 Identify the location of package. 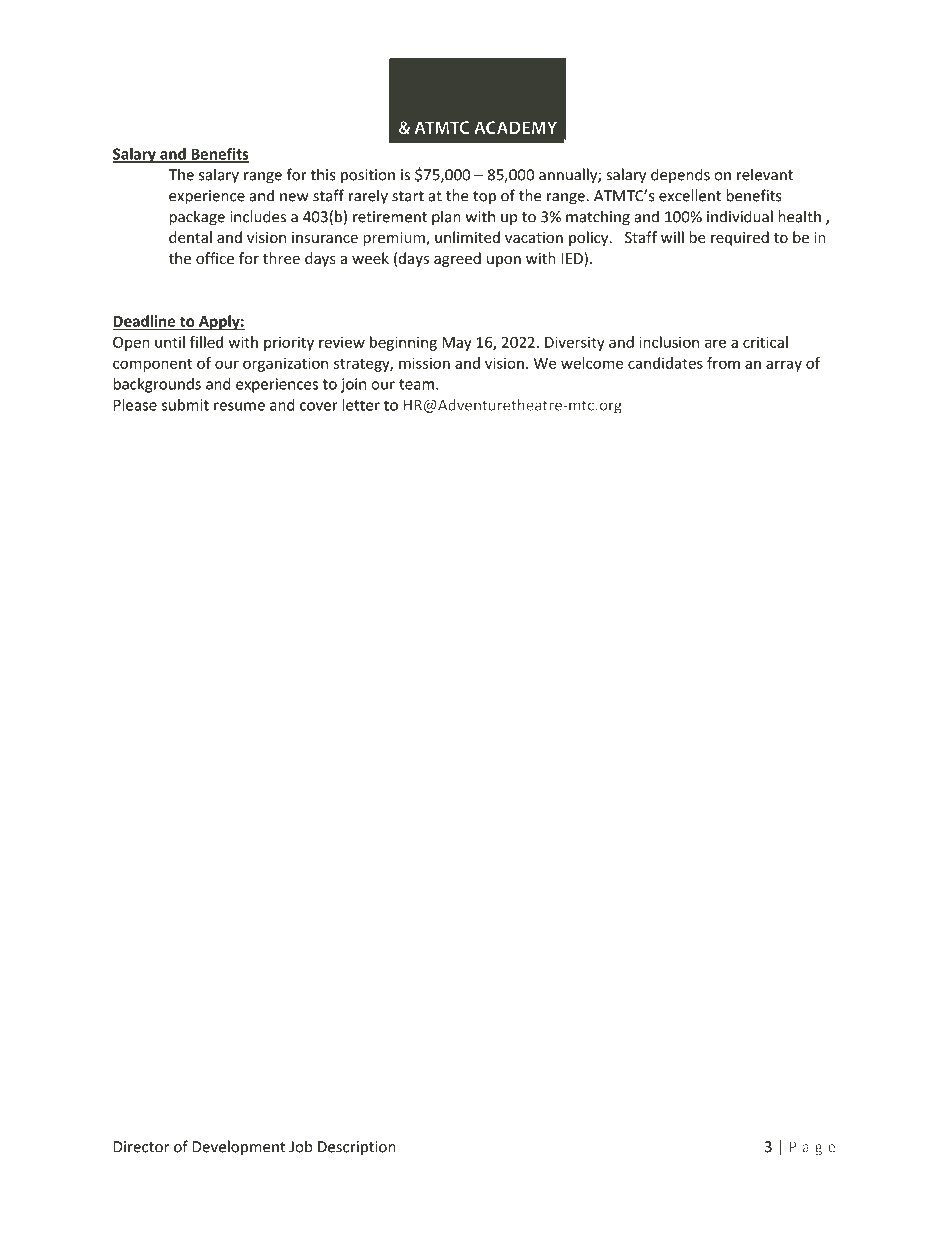
(197, 218).
